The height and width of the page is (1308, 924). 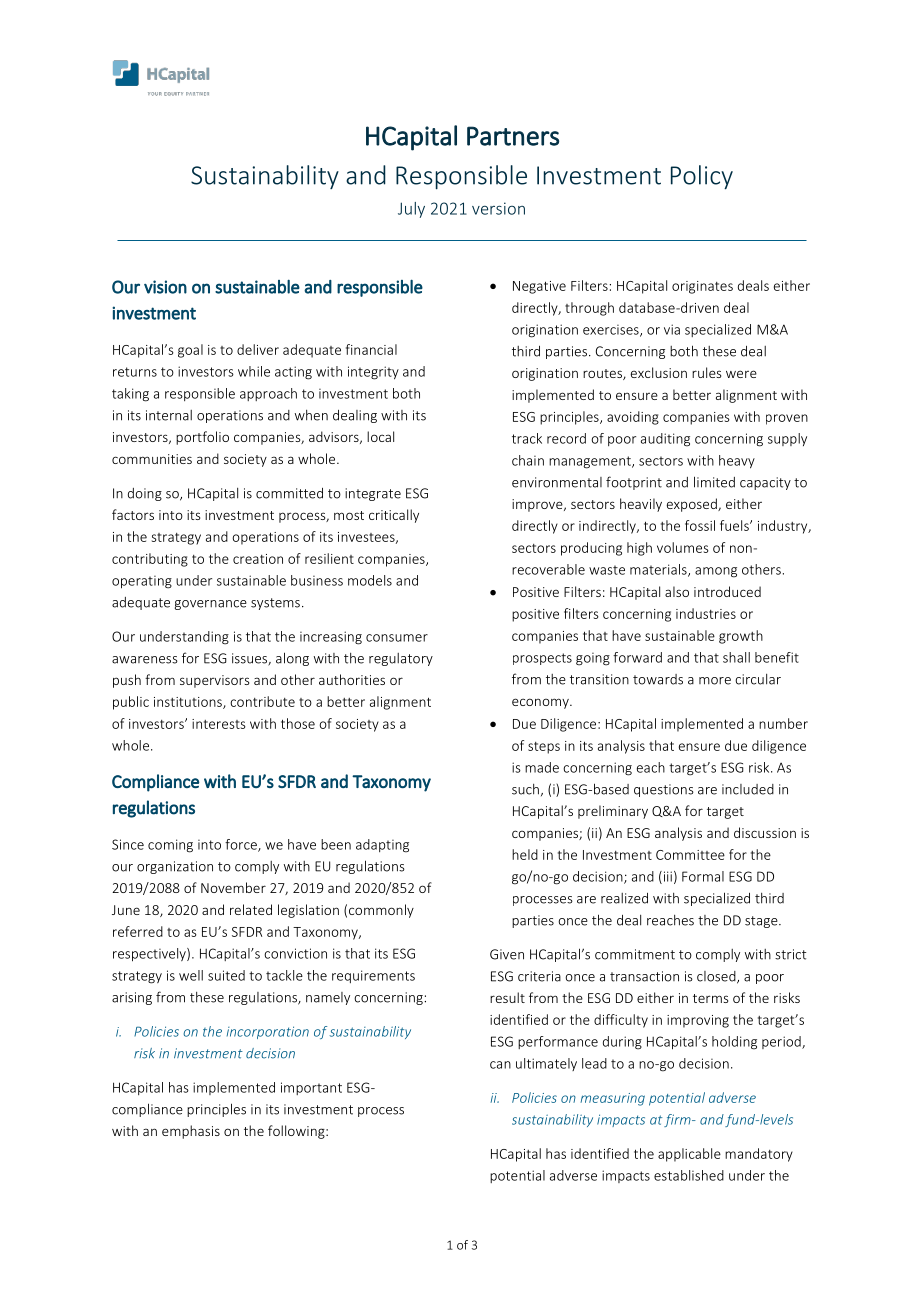 What do you see at coordinates (401, 659) in the page?
I see `regulatory` at bounding box center [401, 659].
